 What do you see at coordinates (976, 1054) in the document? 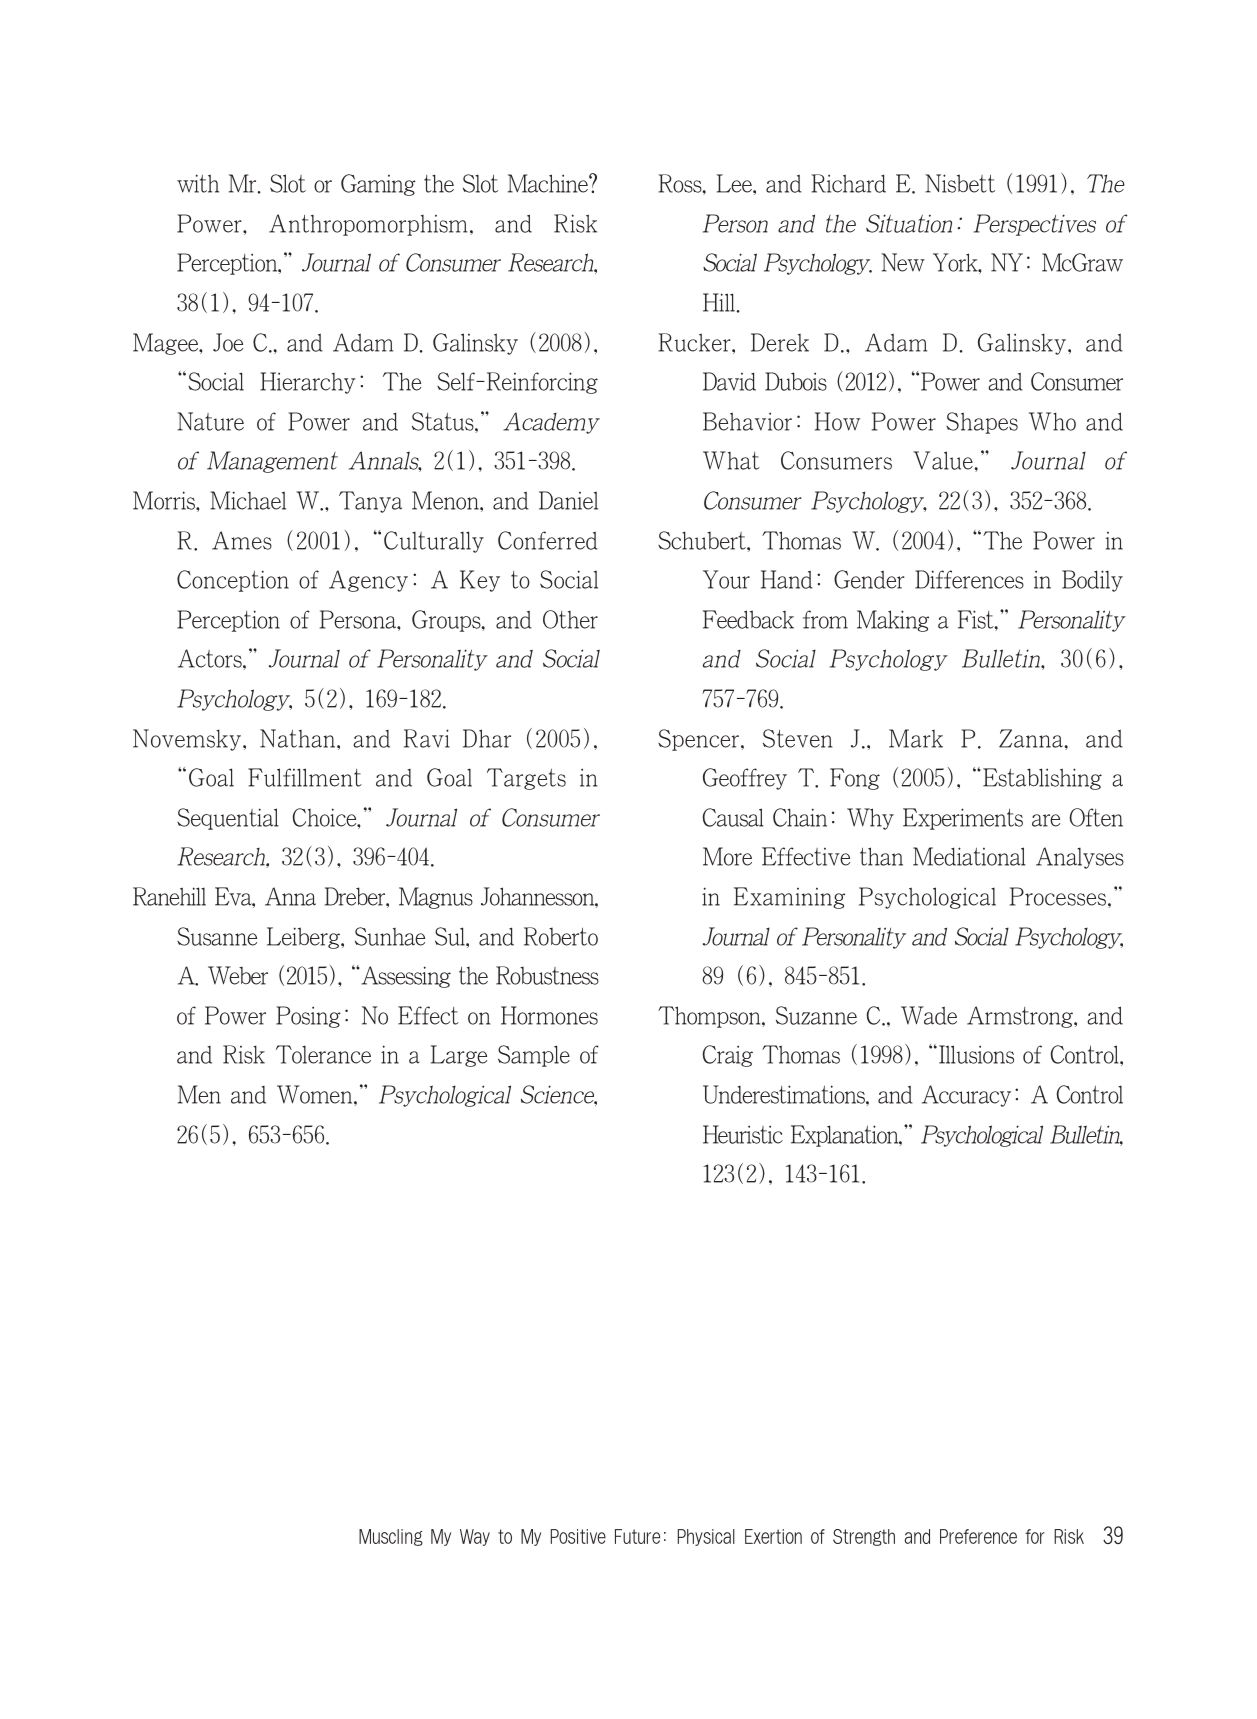
I see `Illusions` at bounding box center [976, 1054].
